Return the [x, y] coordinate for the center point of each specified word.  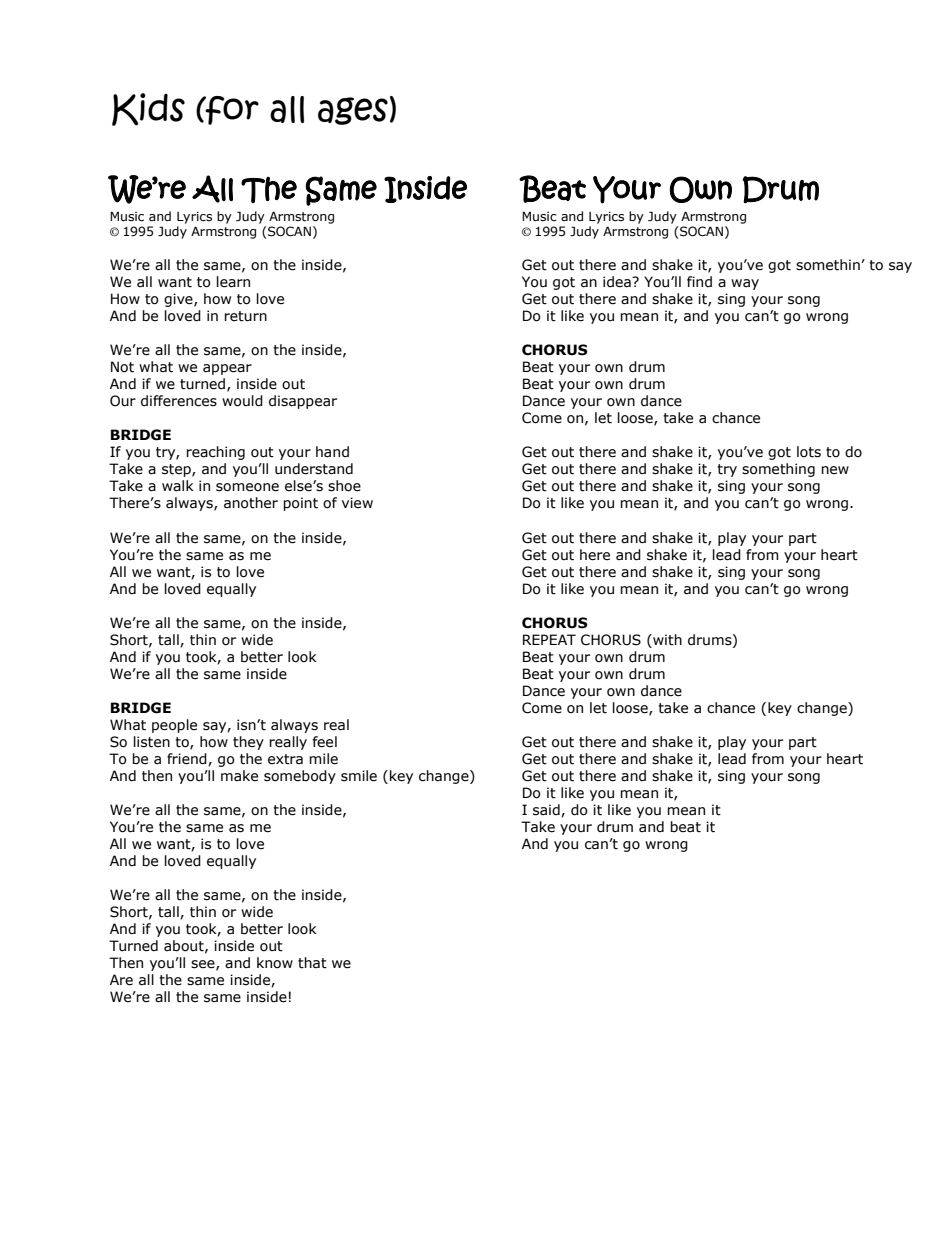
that [312, 963]
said [547, 810]
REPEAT [549, 639]
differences [179, 401]
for [231, 110]
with [666, 640]
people [174, 726]
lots [809, 452]
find [699, 281]
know [275, 963]
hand [332, 451]
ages [353, 111]
